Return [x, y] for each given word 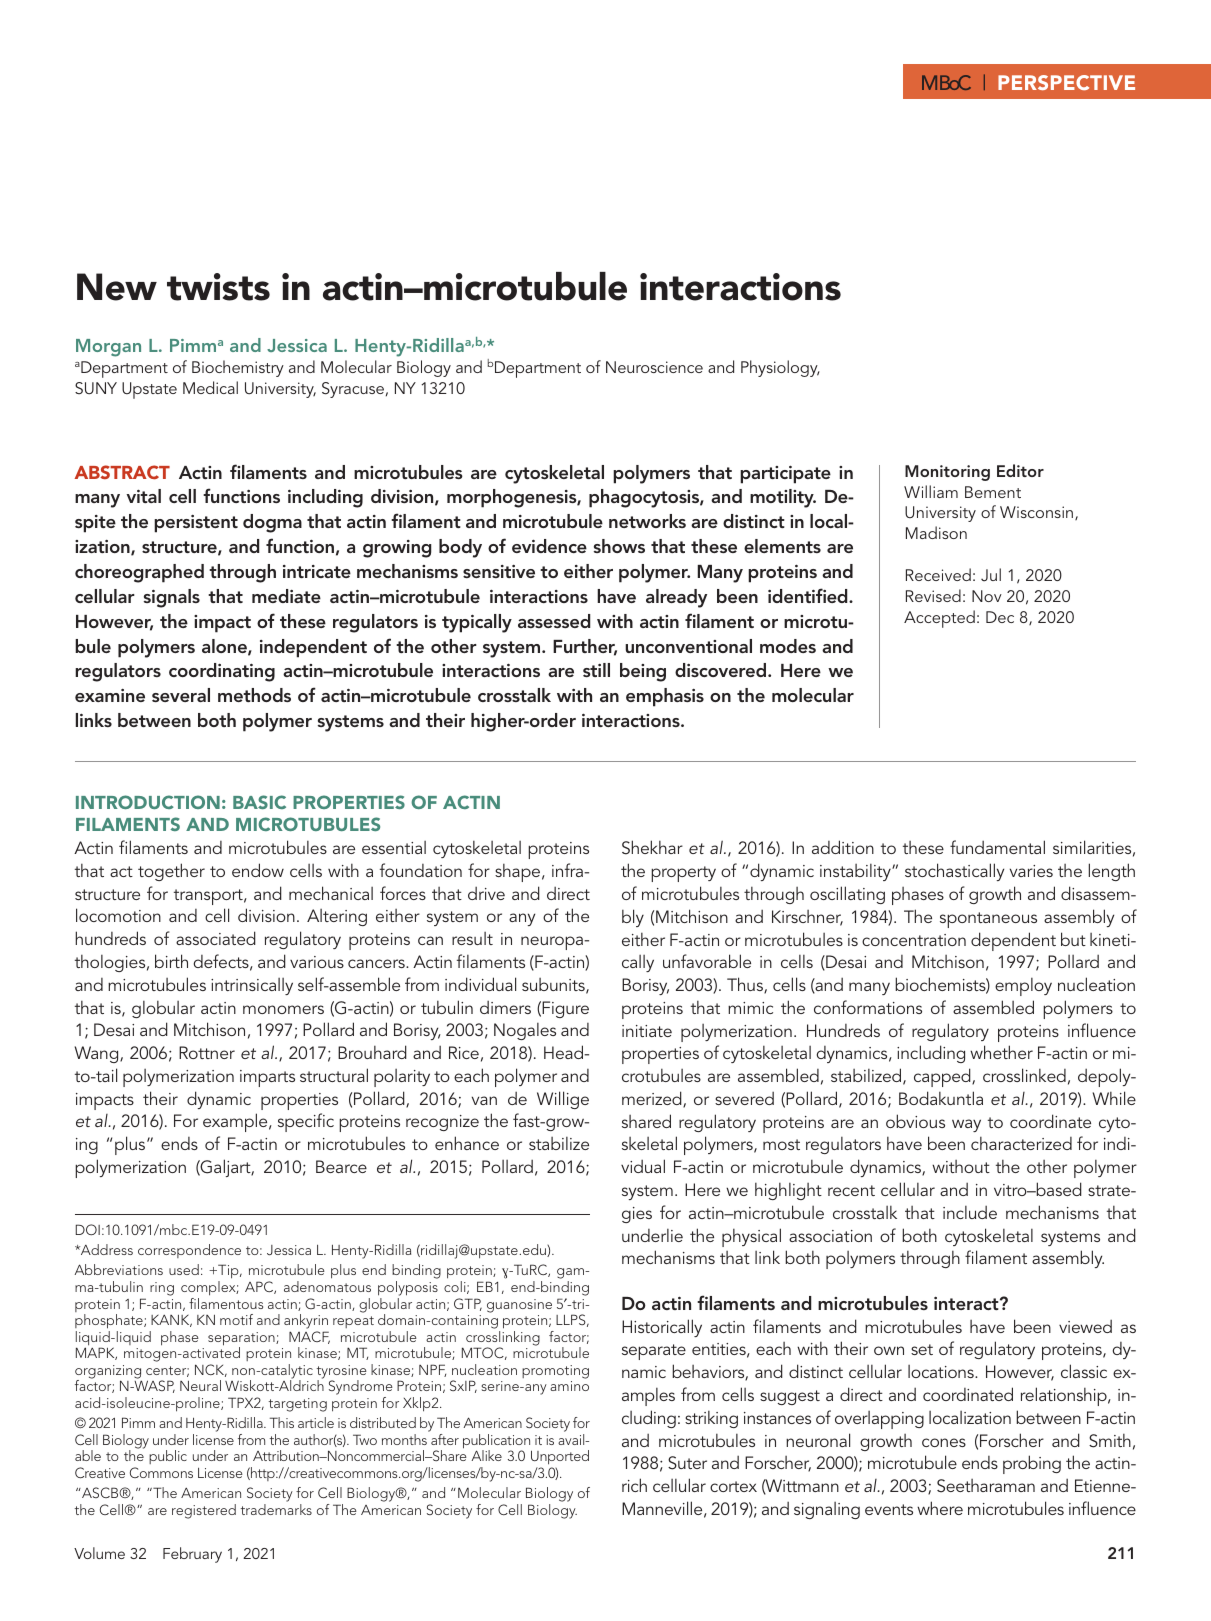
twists [218, 287]
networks [647, 521]
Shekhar [652, 847]
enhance [467, 1143]
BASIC [259, 802]
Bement [993, 492]
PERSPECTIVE [1066, 82]
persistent [196, 524]
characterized [1021, 1143]
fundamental [997, 847]
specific [306, 1122]
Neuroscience [654, 367]
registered [204, 1511]
